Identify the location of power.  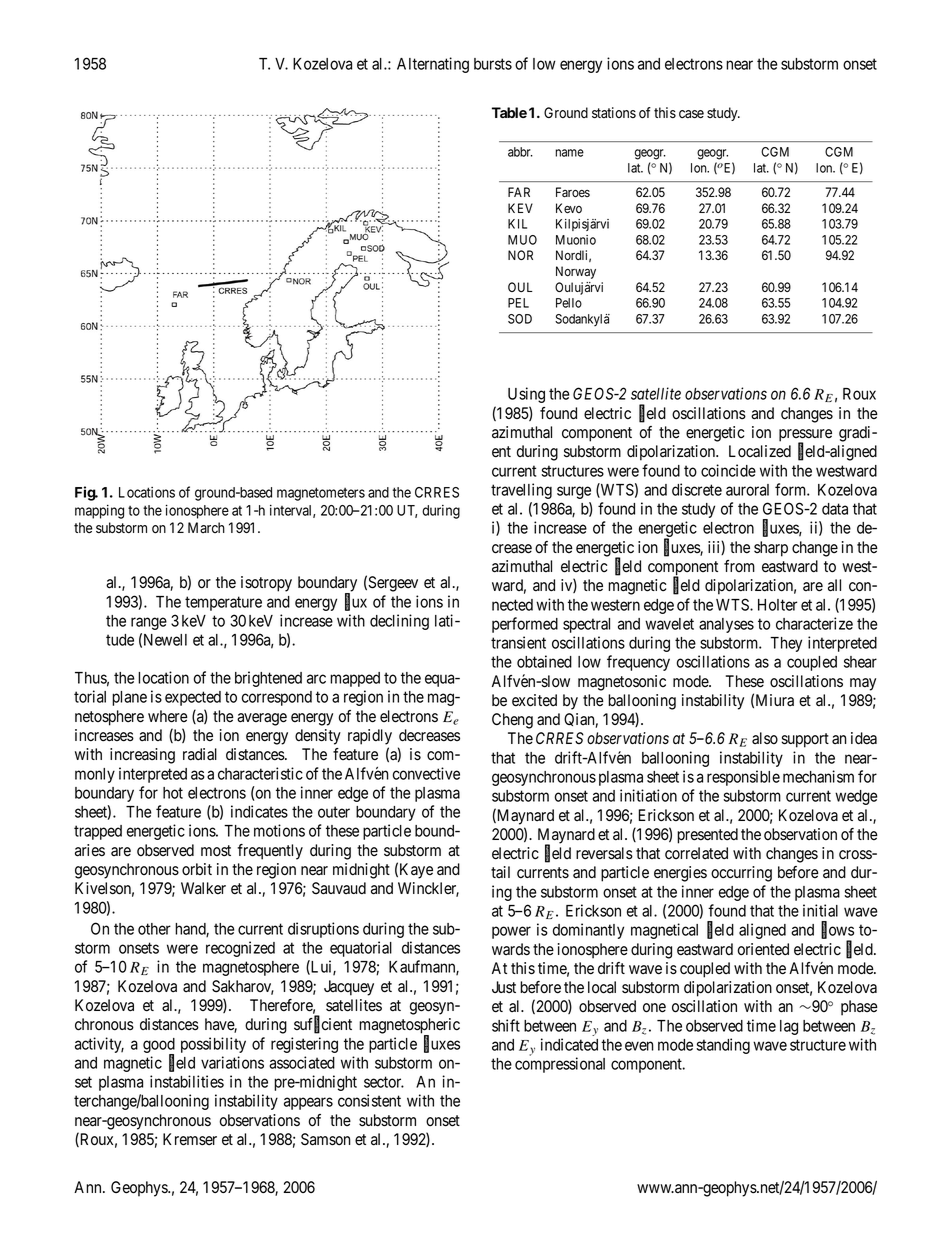
(511, 932).
